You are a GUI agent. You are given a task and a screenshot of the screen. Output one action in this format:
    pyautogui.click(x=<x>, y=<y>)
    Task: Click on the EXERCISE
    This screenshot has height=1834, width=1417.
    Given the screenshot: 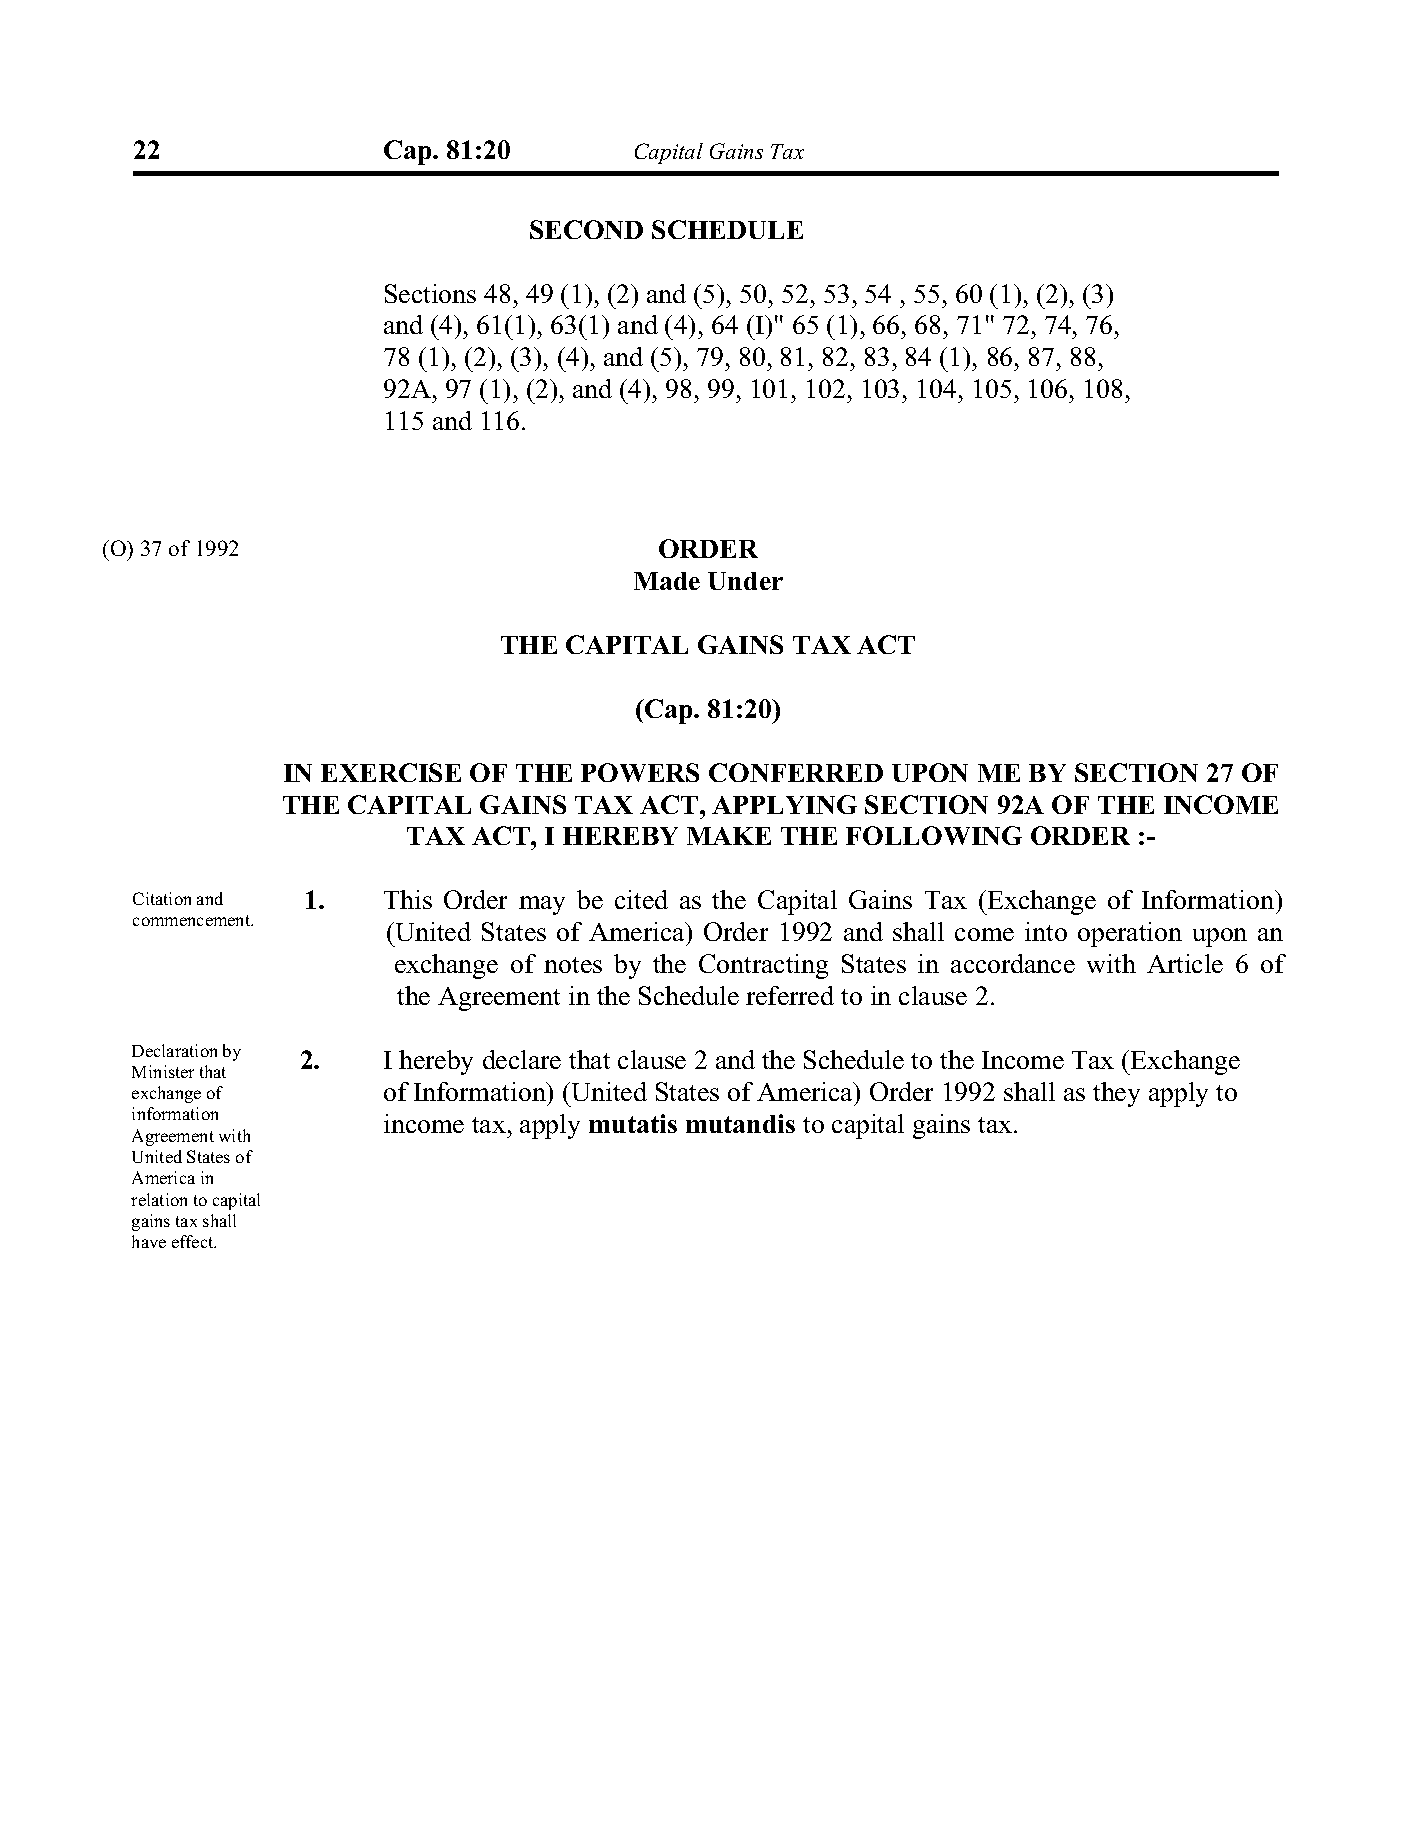 What is the action you would take?
    pyautogui.click(x=391, y=772)
